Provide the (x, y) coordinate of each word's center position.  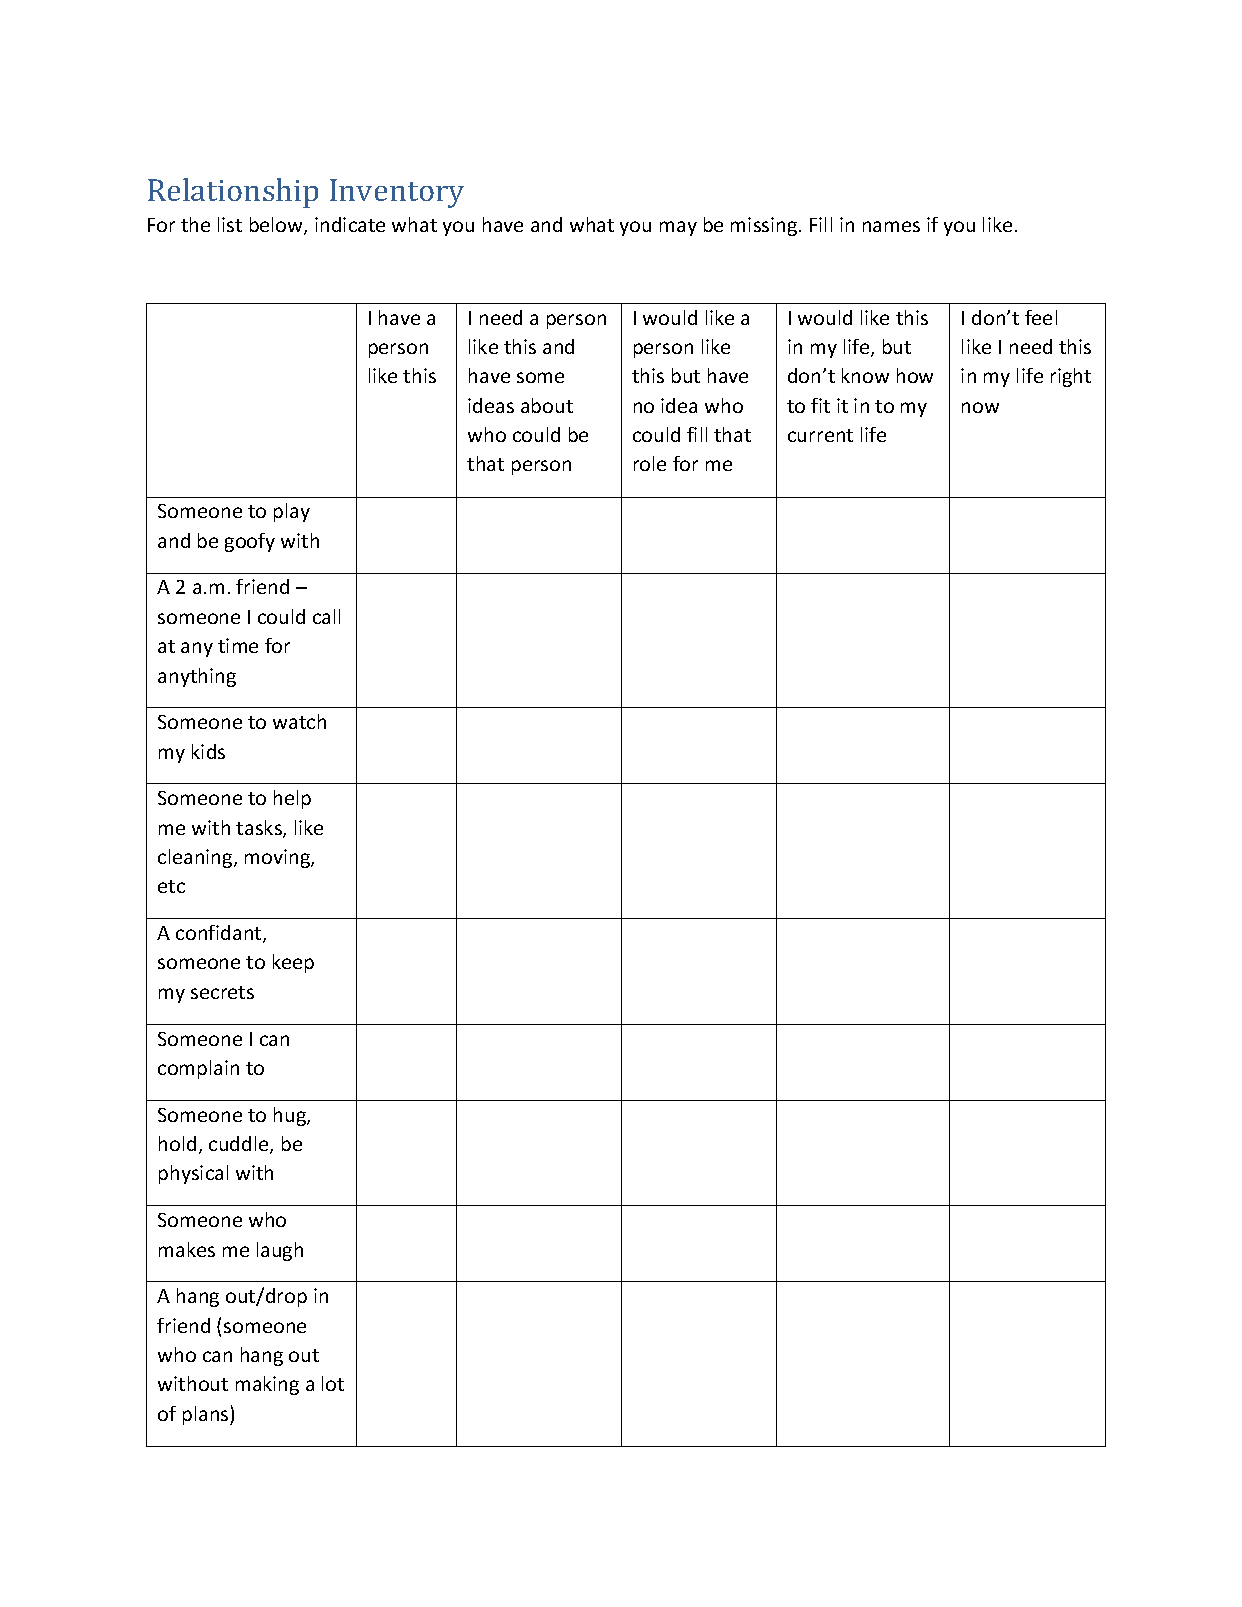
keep (293, 963)
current (820, 435)
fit (820, 405)
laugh (280, 1251)
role (650, 463)
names (891, 226)
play (292, 512)
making (267, 1385)
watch (299, 721)
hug (291, 1116)
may (678, 228)
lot (333, 1383)
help (292, 799)
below (277, 226)
